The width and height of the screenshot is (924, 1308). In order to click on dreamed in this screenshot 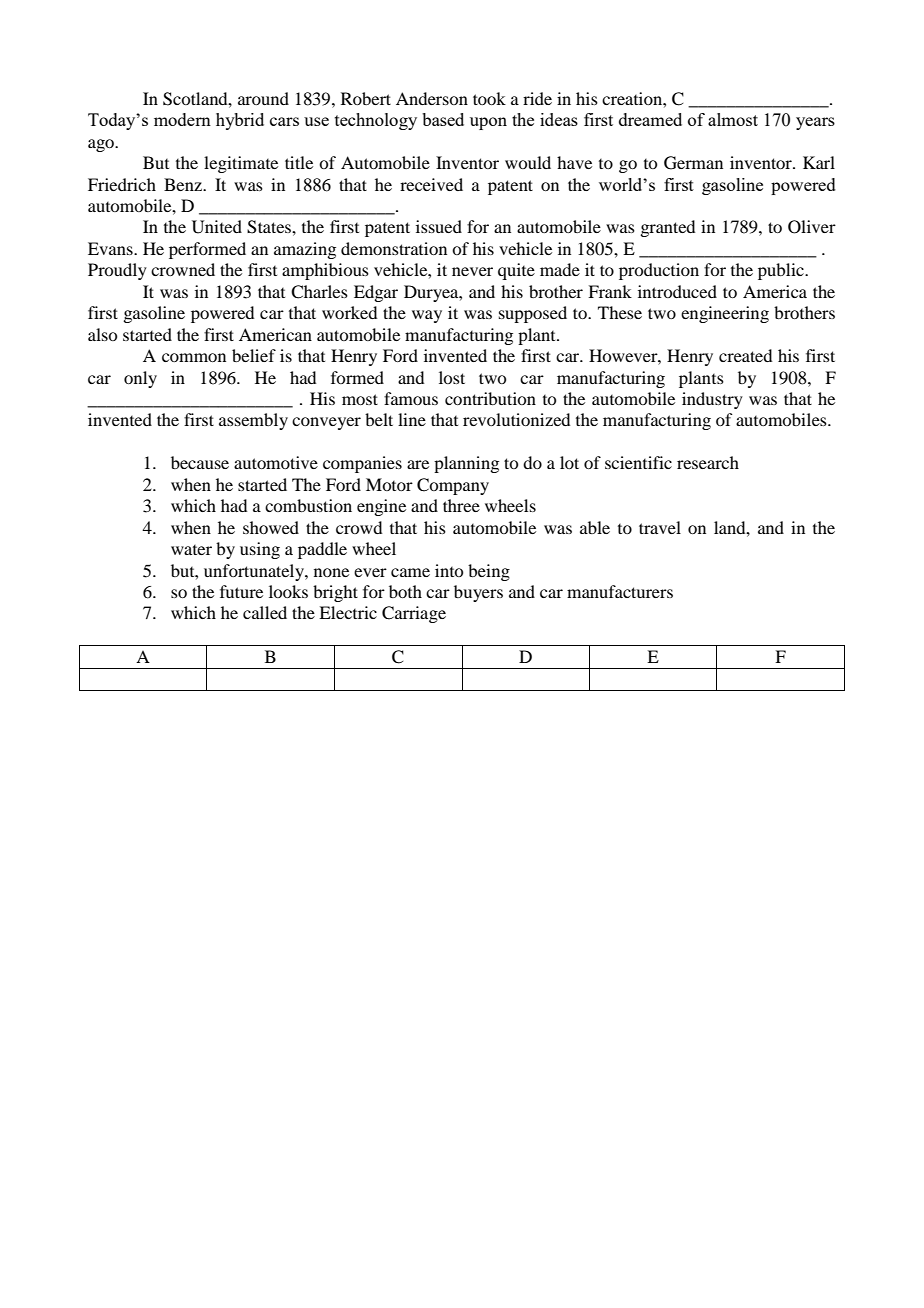, I will do `click(650, 119)`.
